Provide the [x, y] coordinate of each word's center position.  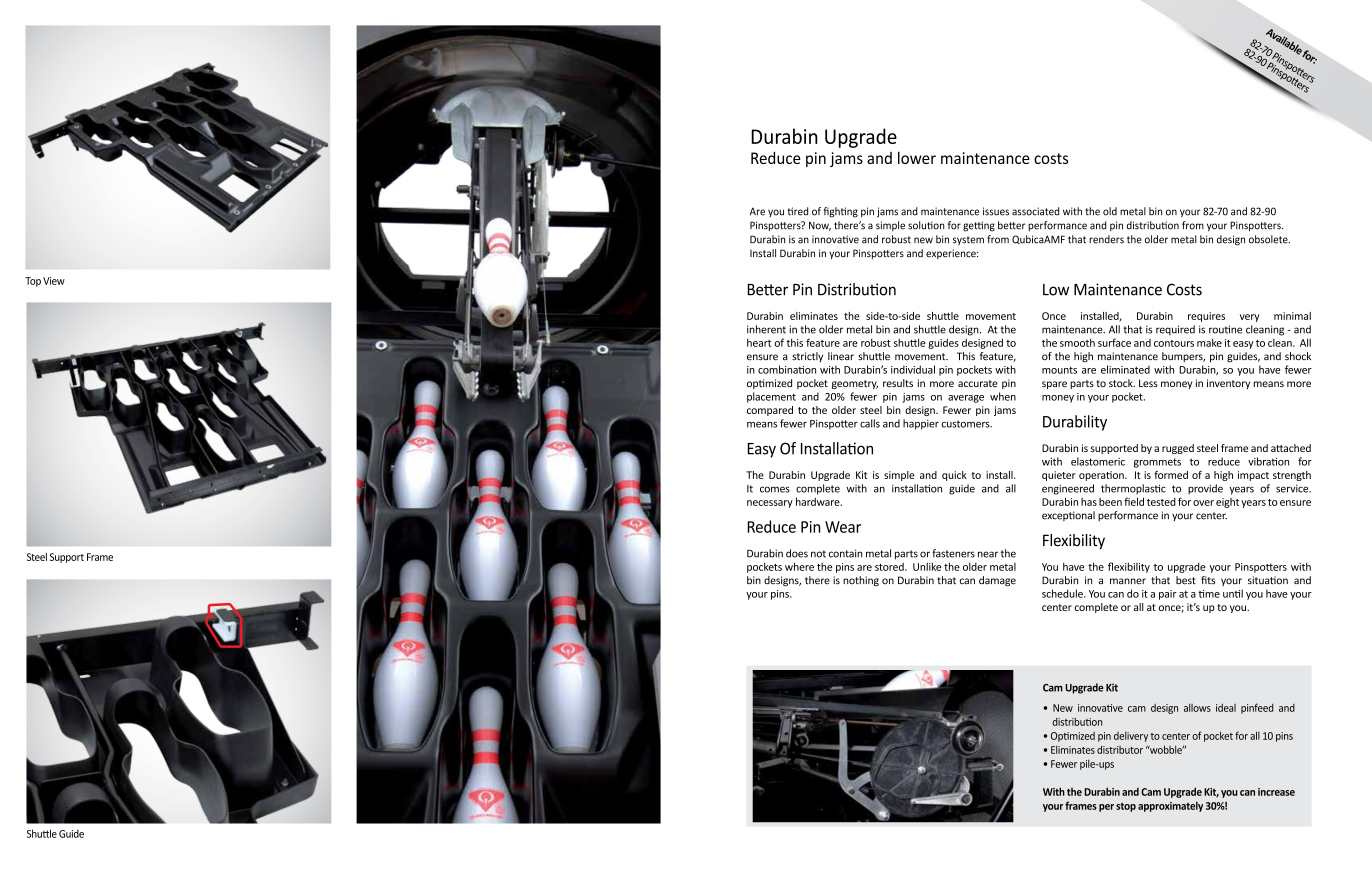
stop [1126, 807]
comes [775, 489]
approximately [1170, 806]
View [54, 281]
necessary [770, 504]
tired [797, 211]
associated [1035, 211]
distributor [1120, 749]
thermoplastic [1133, 489]
